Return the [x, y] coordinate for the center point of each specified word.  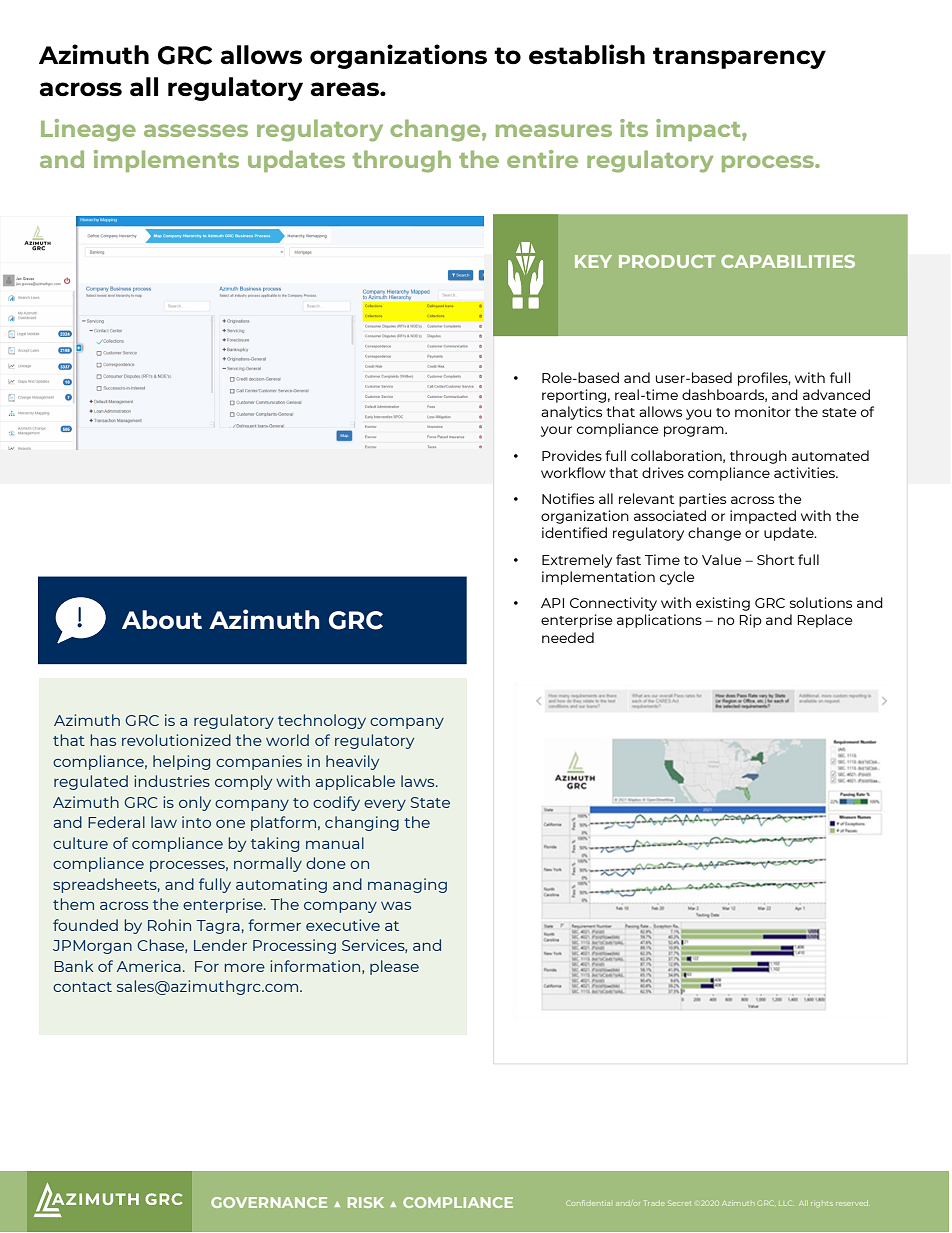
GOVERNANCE [269, 1202]
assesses [196, 130]
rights [822, 1204]
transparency [739, 58]
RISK [366, 1202]
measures [554, 130]
